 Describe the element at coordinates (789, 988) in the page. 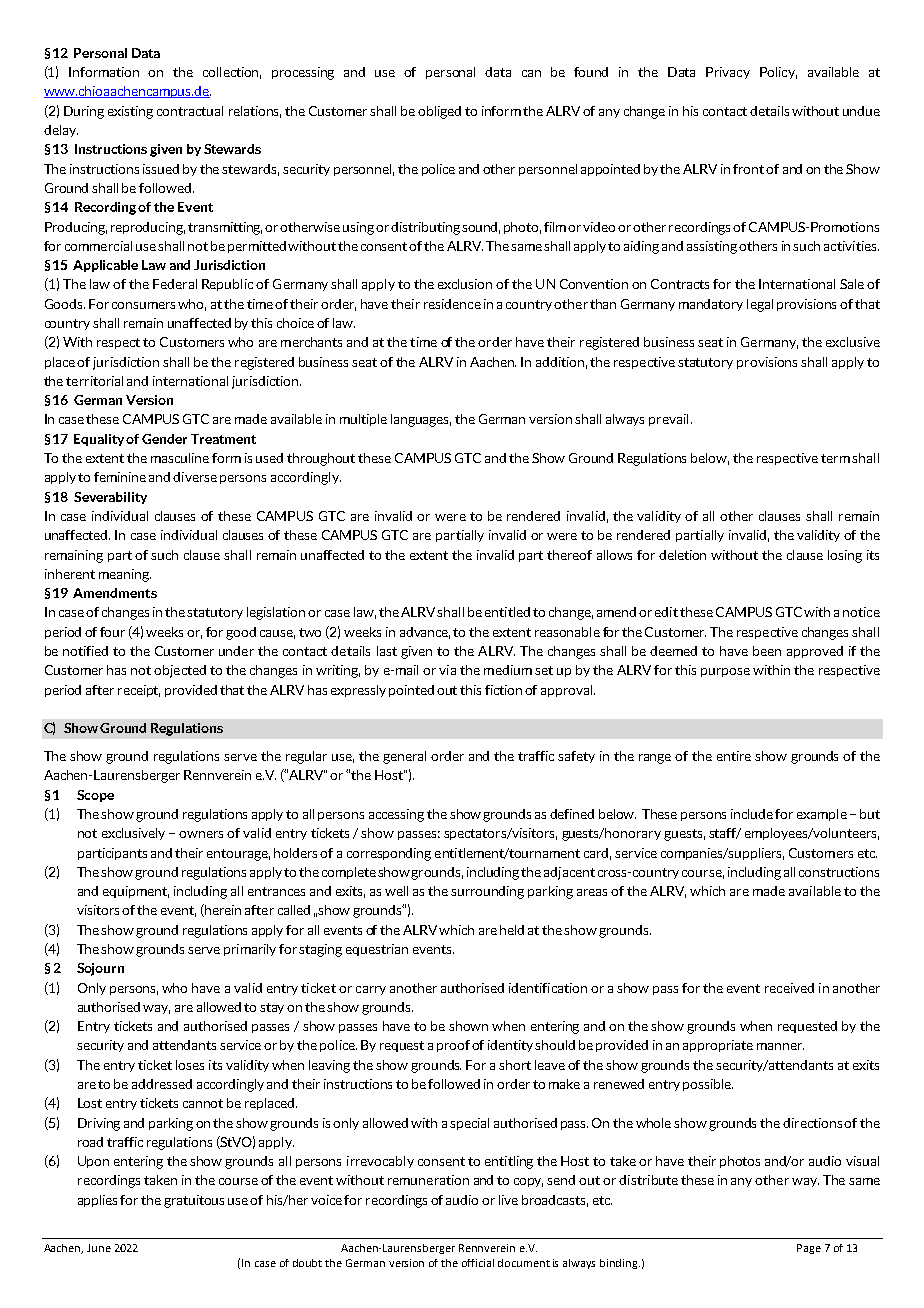

I see `received` at that location.
